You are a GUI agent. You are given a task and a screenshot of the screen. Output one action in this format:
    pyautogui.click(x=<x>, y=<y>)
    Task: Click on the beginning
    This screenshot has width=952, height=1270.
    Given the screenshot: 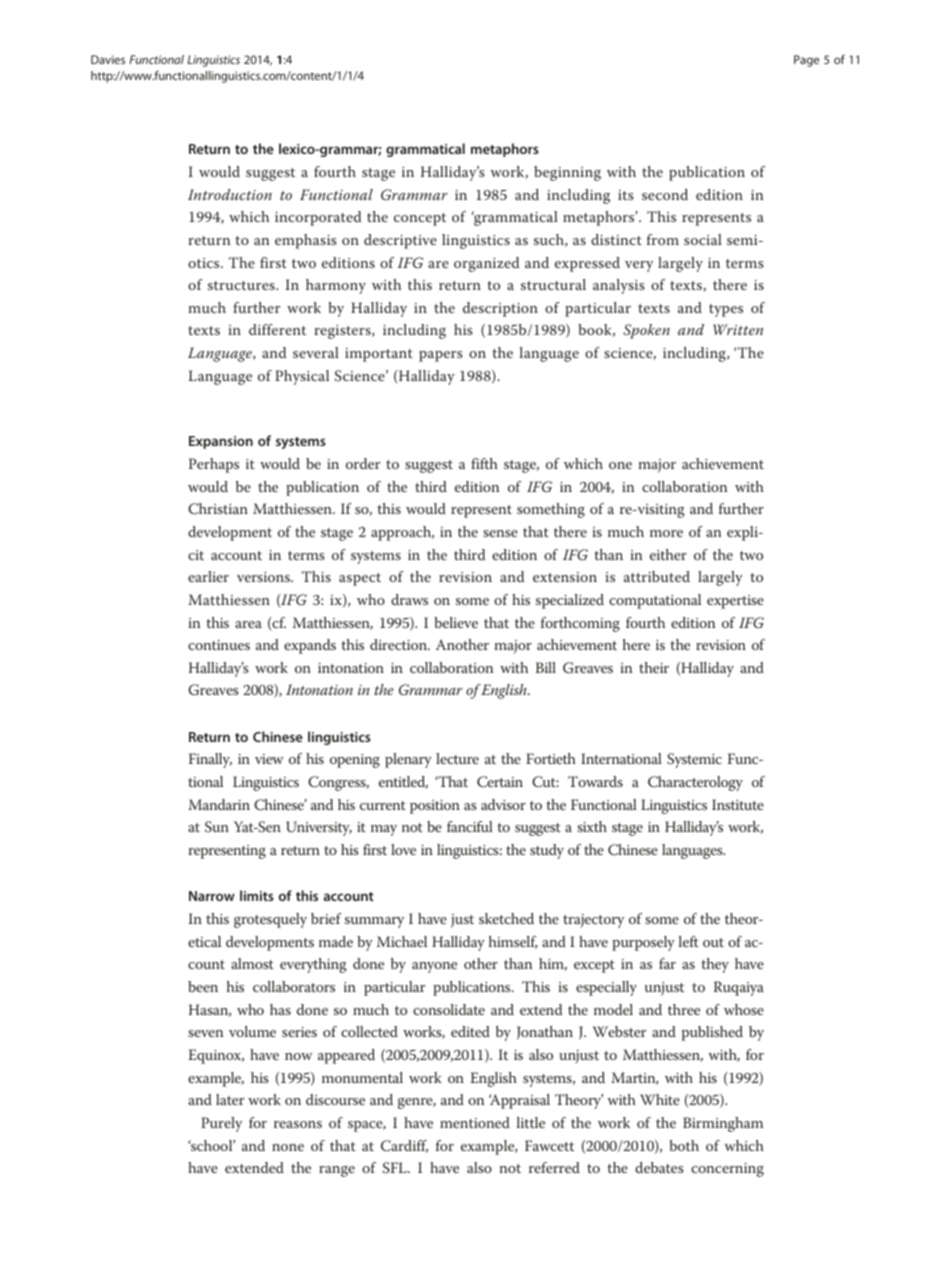 What is the action you would take?
    pyautogui.click(x=567, y=173)
